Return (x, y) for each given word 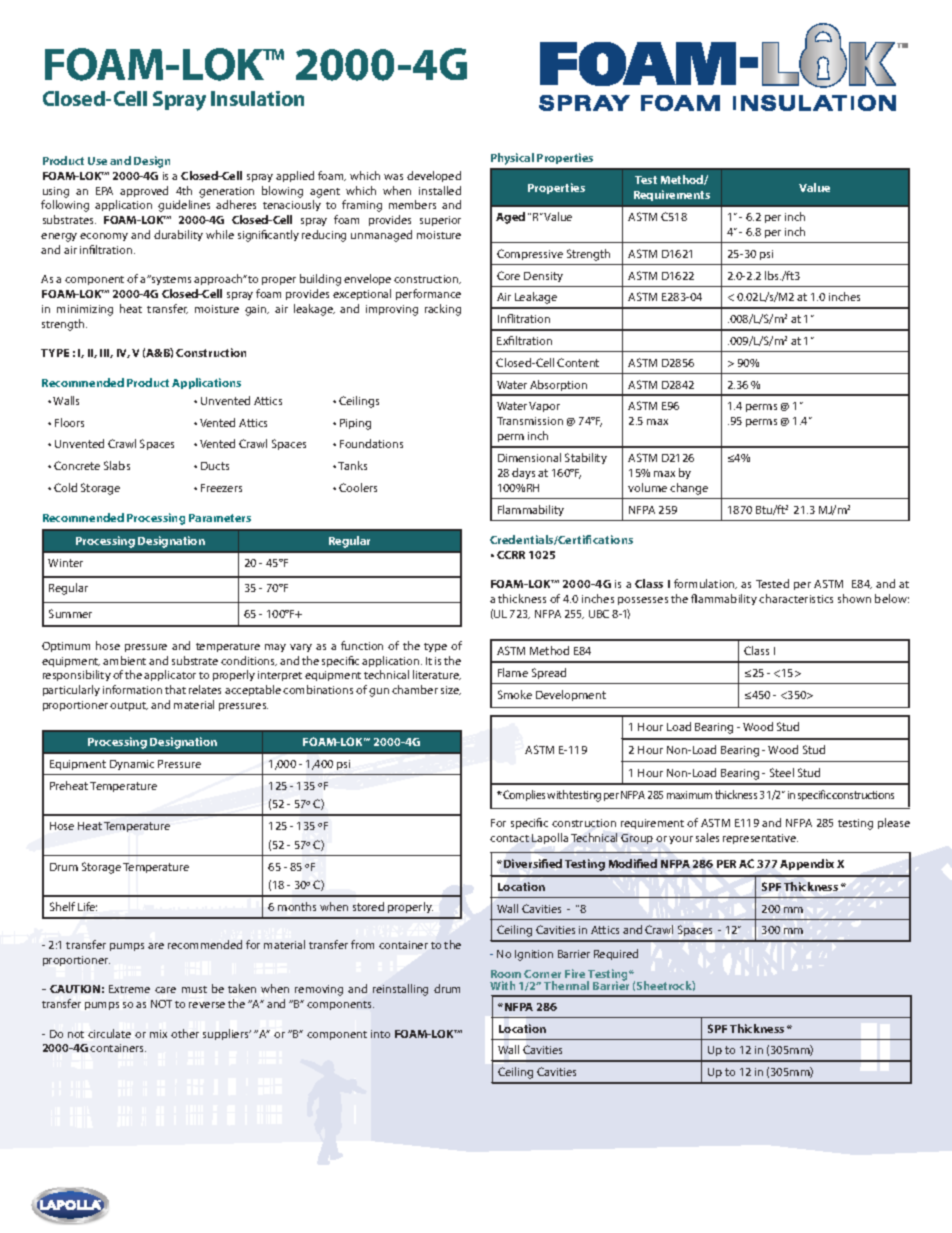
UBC (599, 614)
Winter (65, 563)
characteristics (796, 598)
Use (97, 161)
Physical (512, 159)
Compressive (530, 254)
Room (506, 974)
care (165, 990)
